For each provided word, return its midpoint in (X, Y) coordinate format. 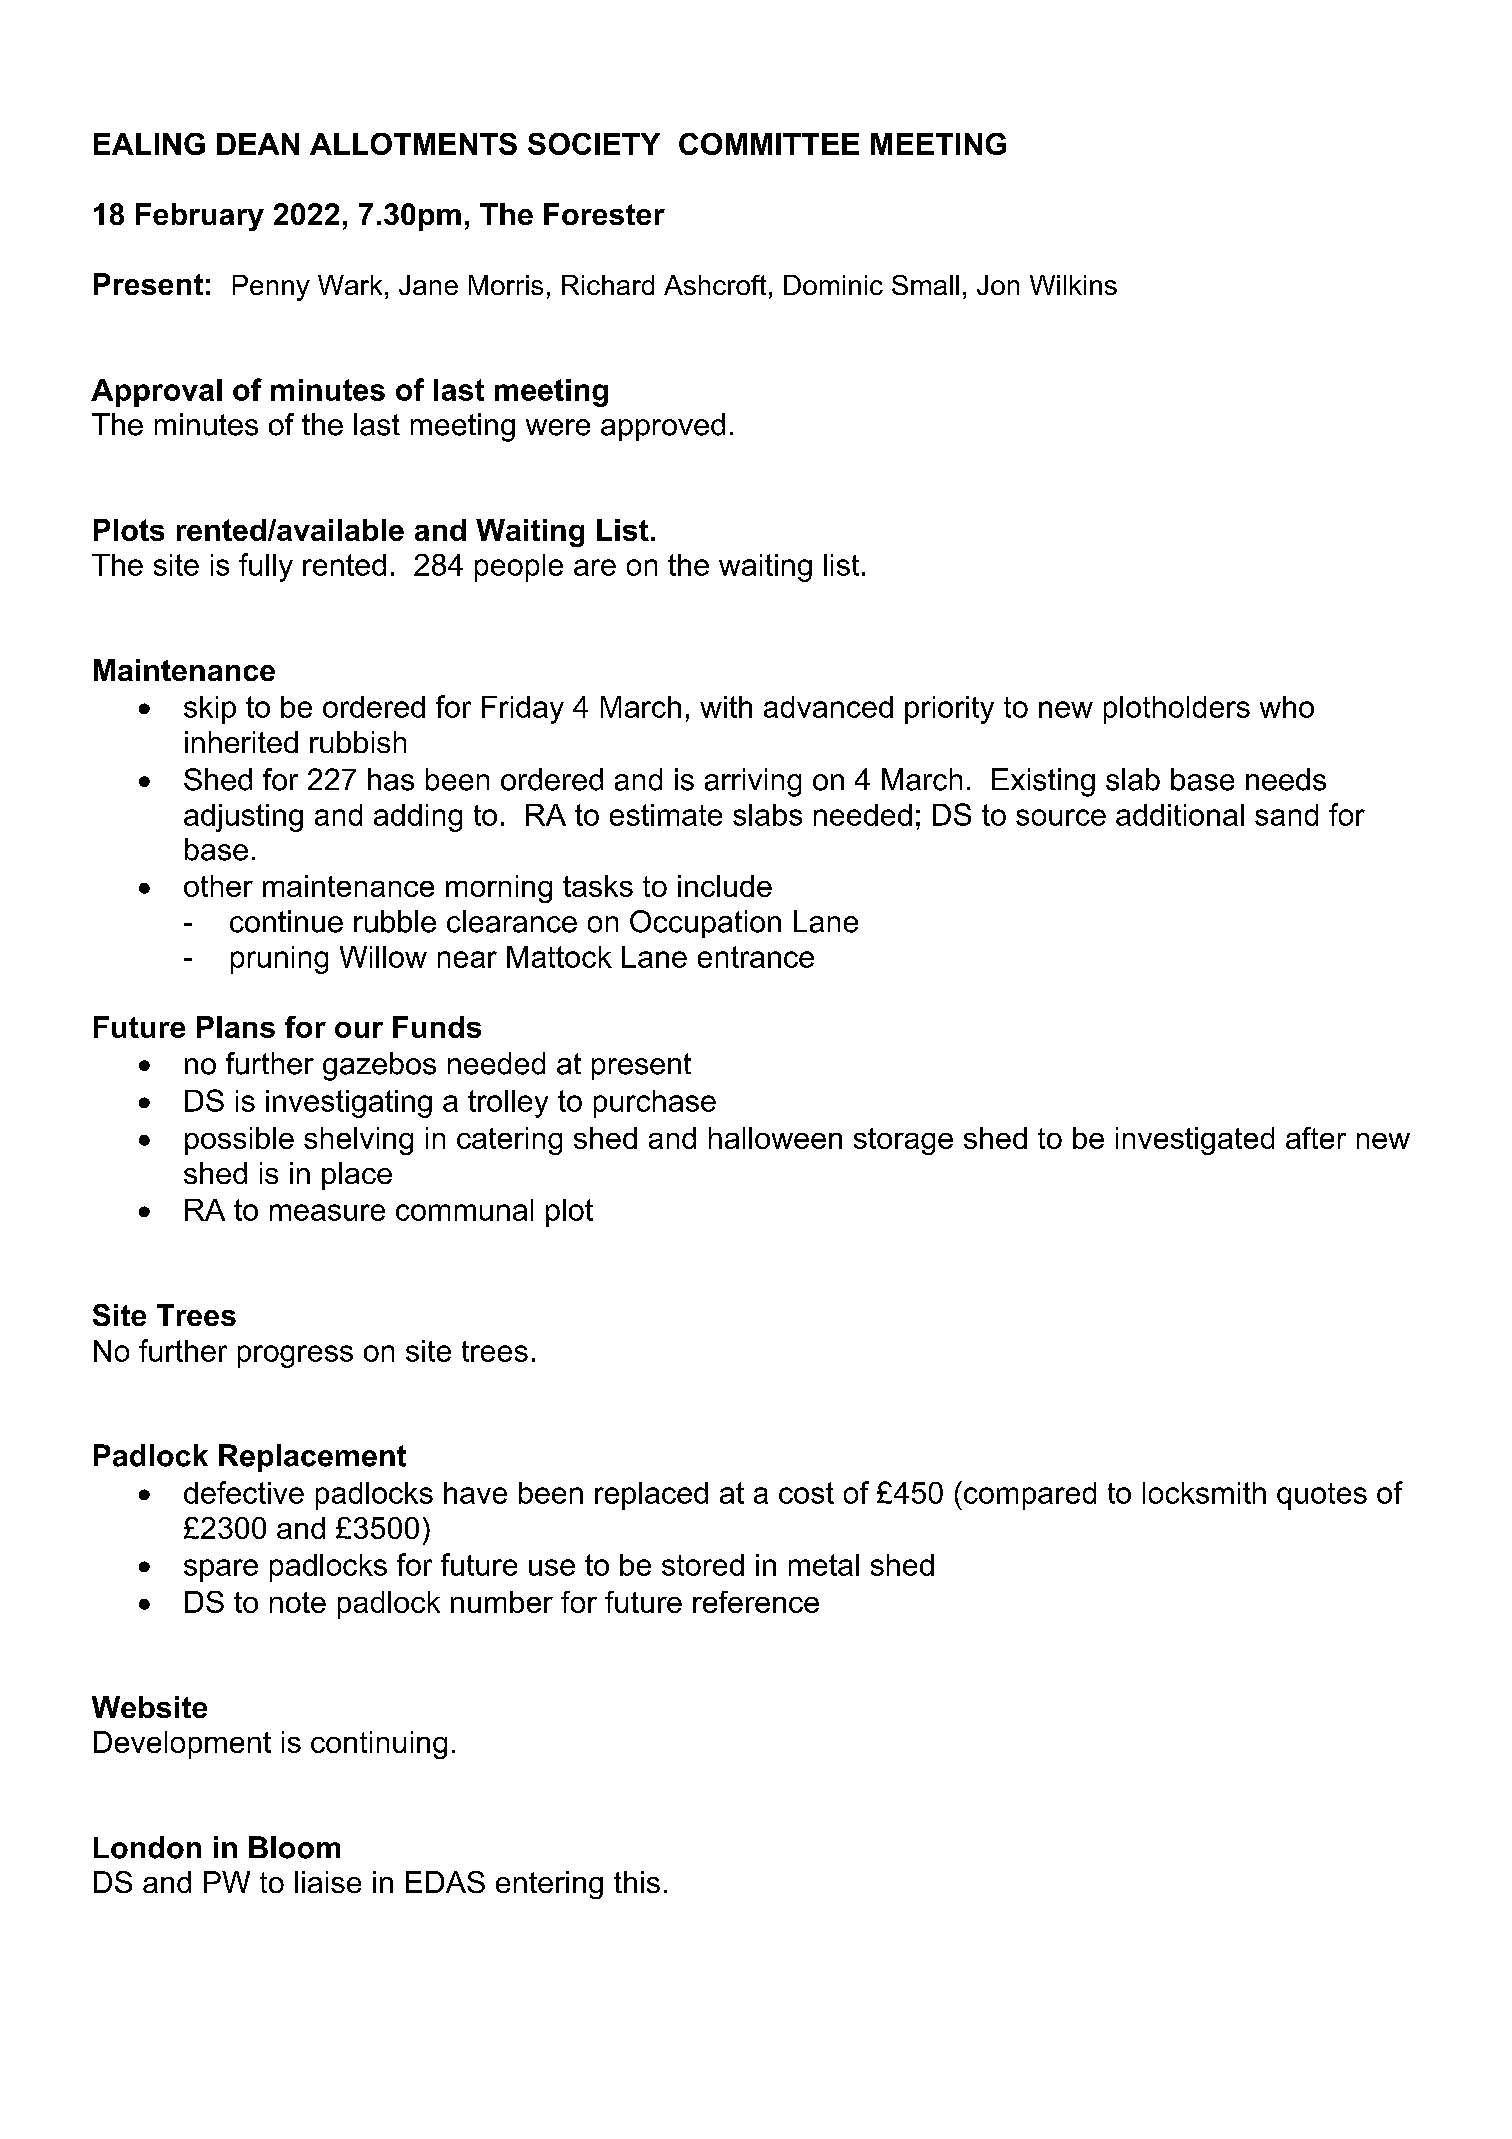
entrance (756, 957)
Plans (236, 1027)
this (637, 1882)
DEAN (258, 144)
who (1287, 707)
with (726, 707)
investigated (1195, 1141)
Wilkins (1073, 285)
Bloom (294, 1847)
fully (266, 567)
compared (1030, 1496)
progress (295, 1356)
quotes (1322, 1496)
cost (806, 1493)
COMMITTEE (769, 144)
